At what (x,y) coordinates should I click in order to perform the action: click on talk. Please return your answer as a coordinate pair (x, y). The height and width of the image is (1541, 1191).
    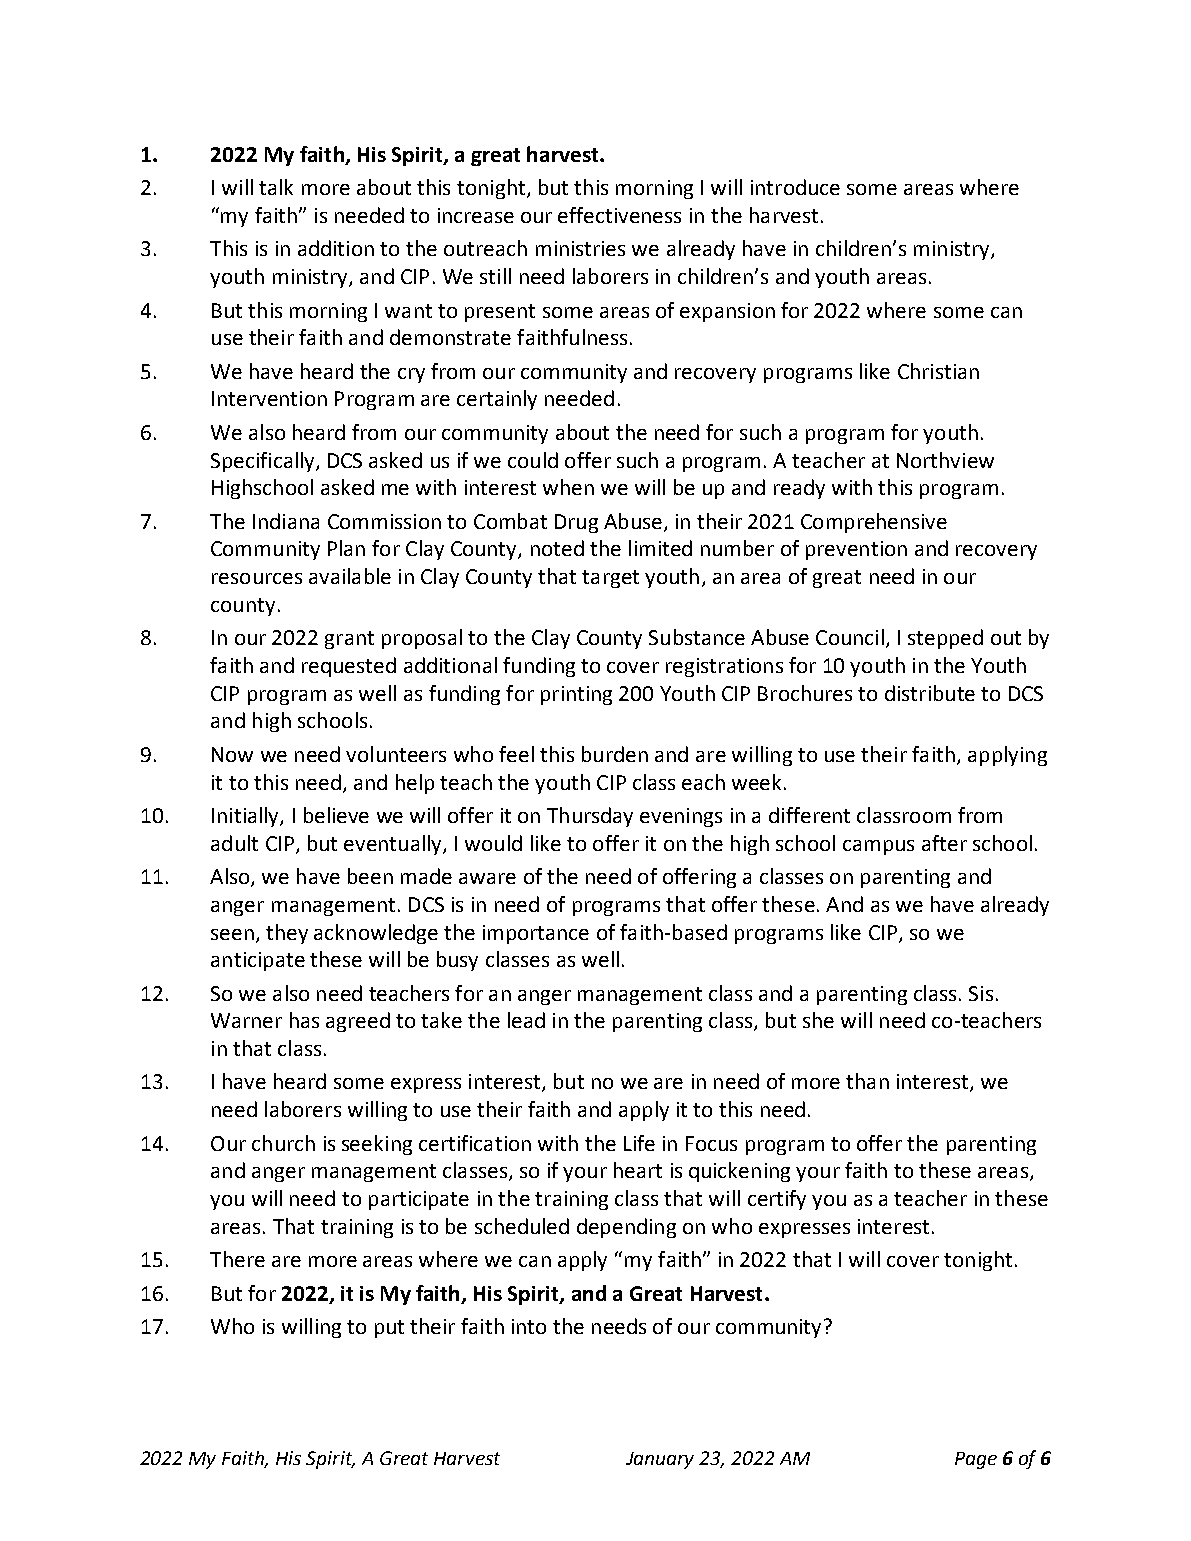
    Looking at the image, I should click on (276, 187).
